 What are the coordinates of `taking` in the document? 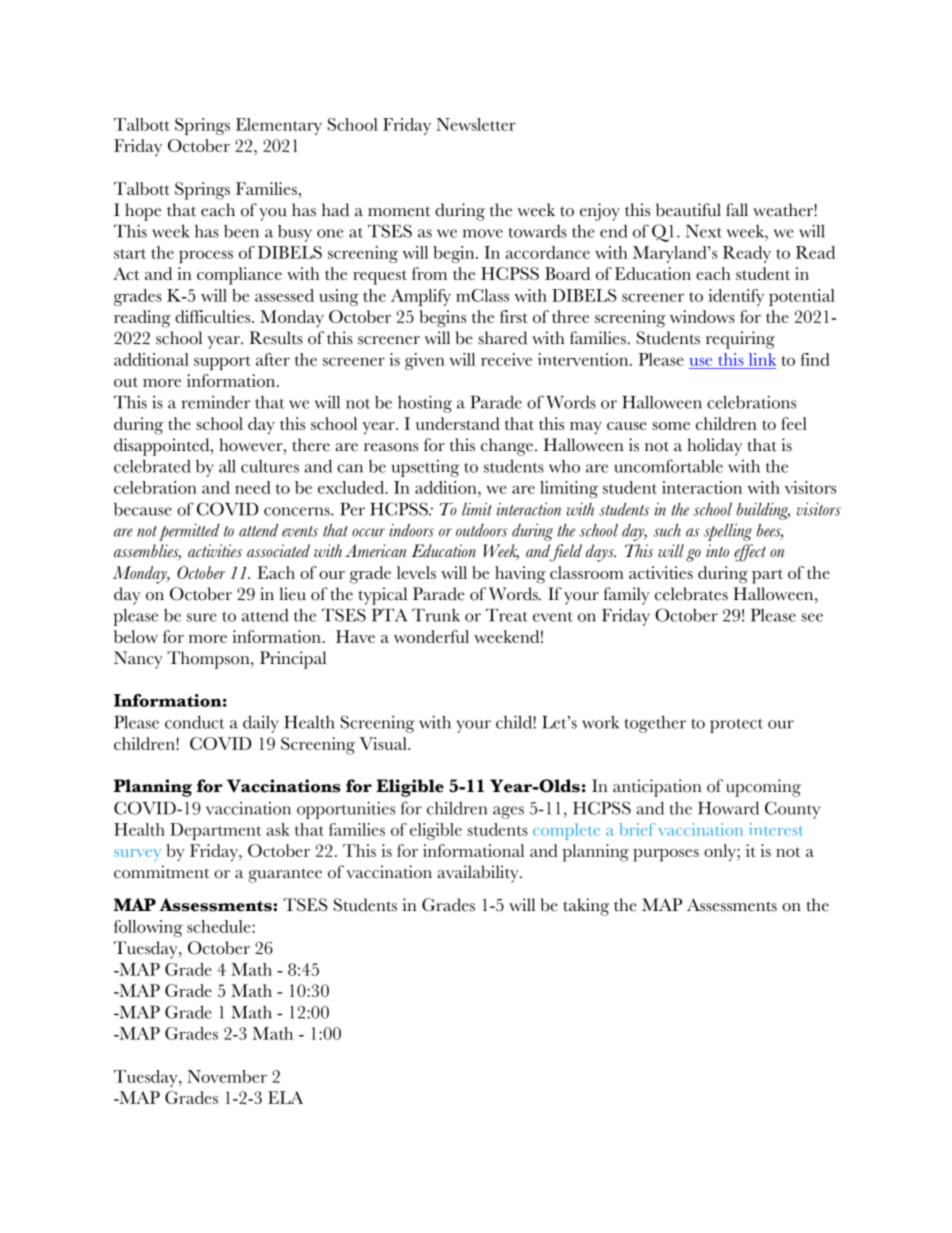 It's located at (586, 907).
